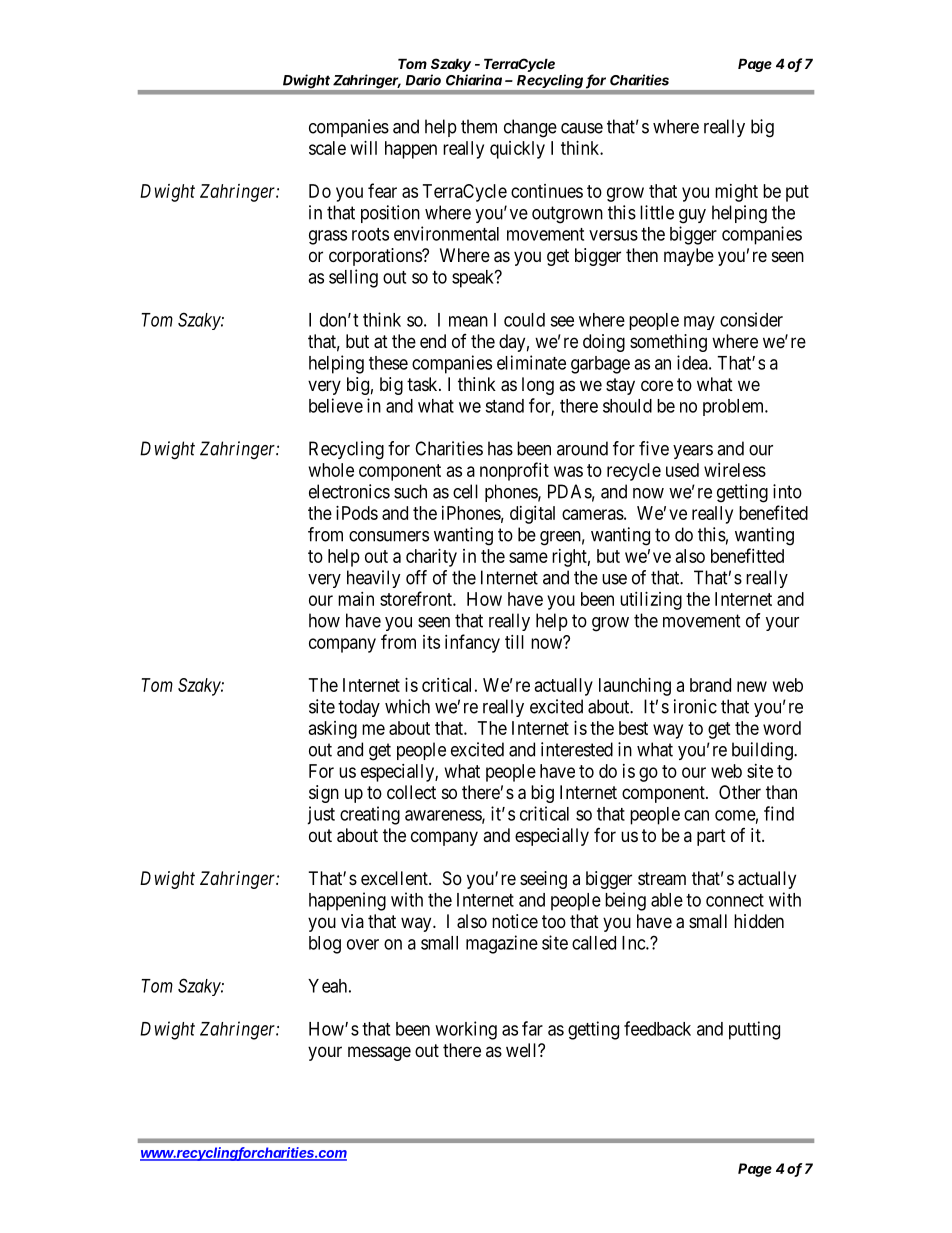 This screenshot has height=1233, width=952. I want to click on interested, so click(577, 749).
